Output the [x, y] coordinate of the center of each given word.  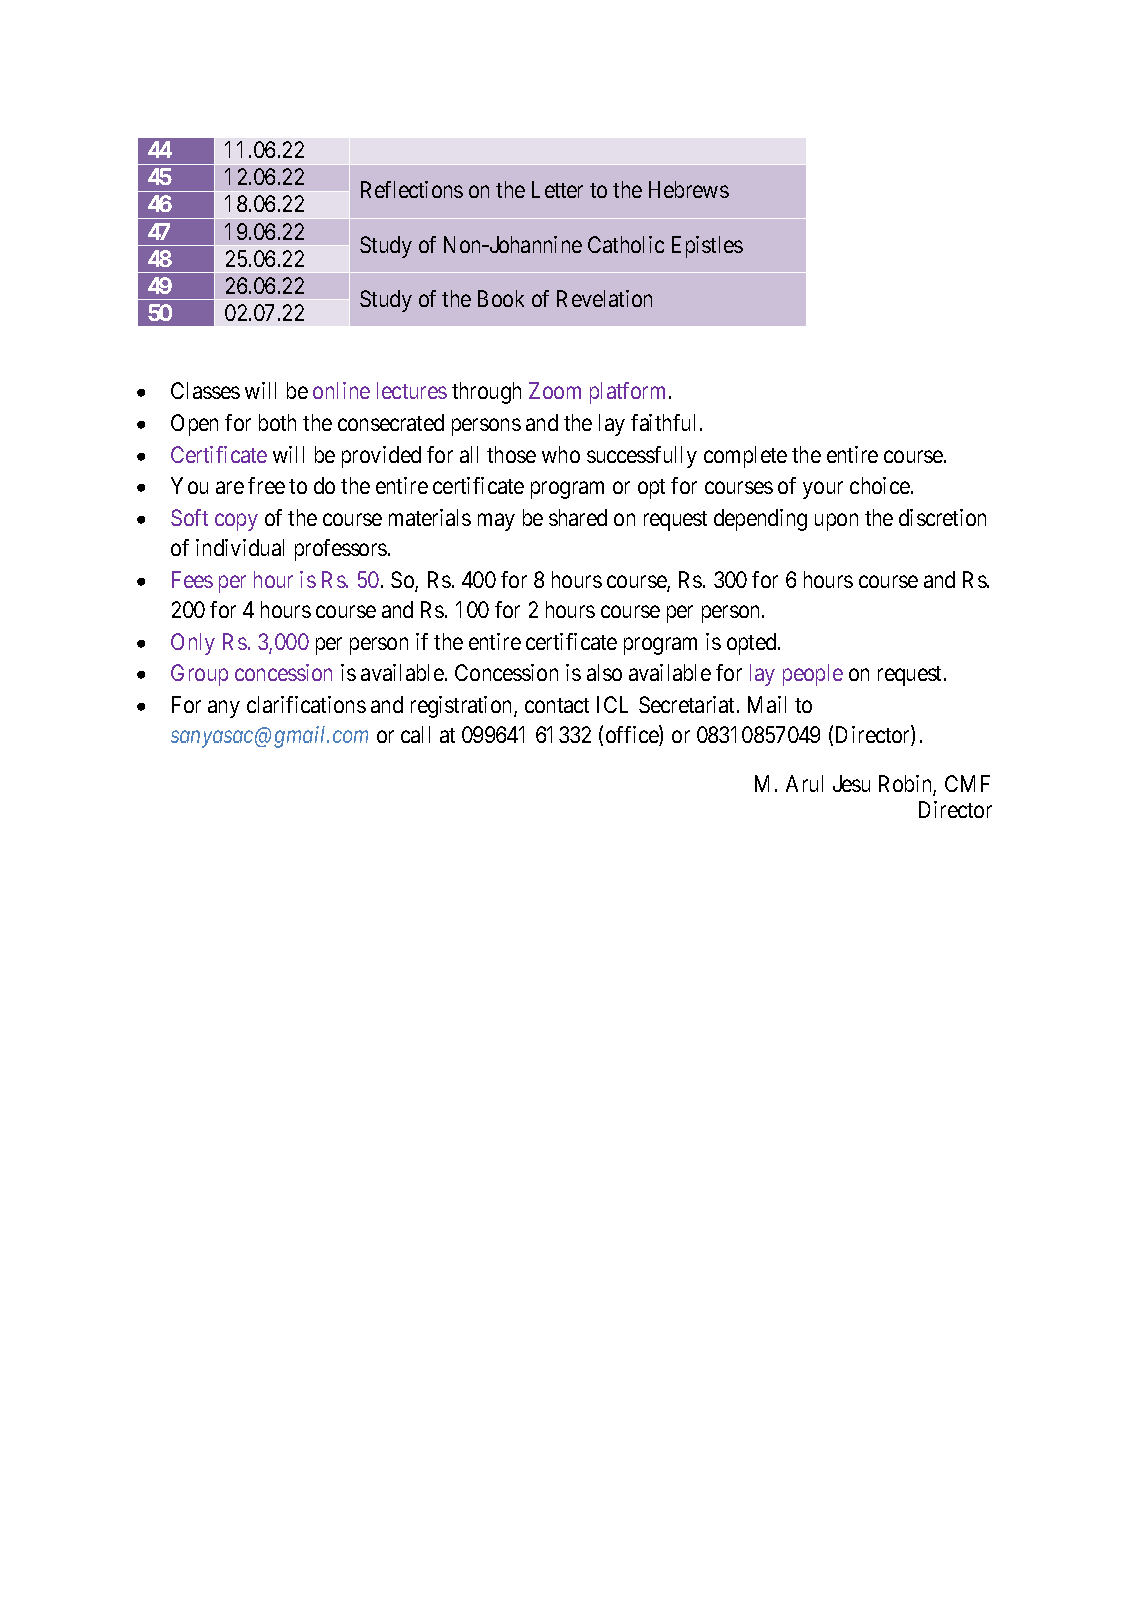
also [604, 672]
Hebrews [689, 189]
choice [880, 485]
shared [578, 517]
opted [753, 644]
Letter [557, 189]
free [266, 485]
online [341, 390]
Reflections [412, 189]
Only [193, 644]
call [415, 734]
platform [627, 393]
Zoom [555, 390]
